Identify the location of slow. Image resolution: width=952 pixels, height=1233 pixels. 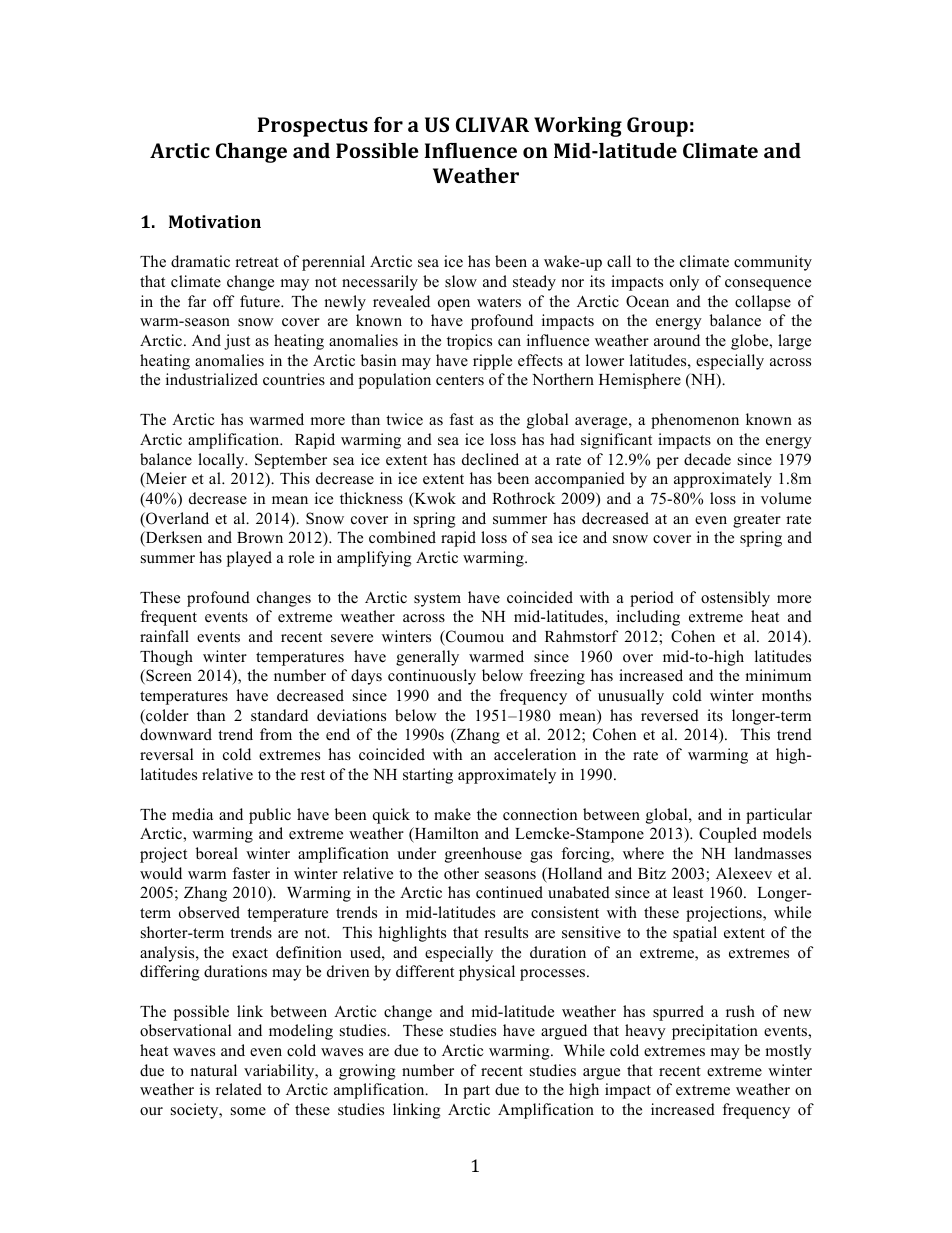
(461, 281).
